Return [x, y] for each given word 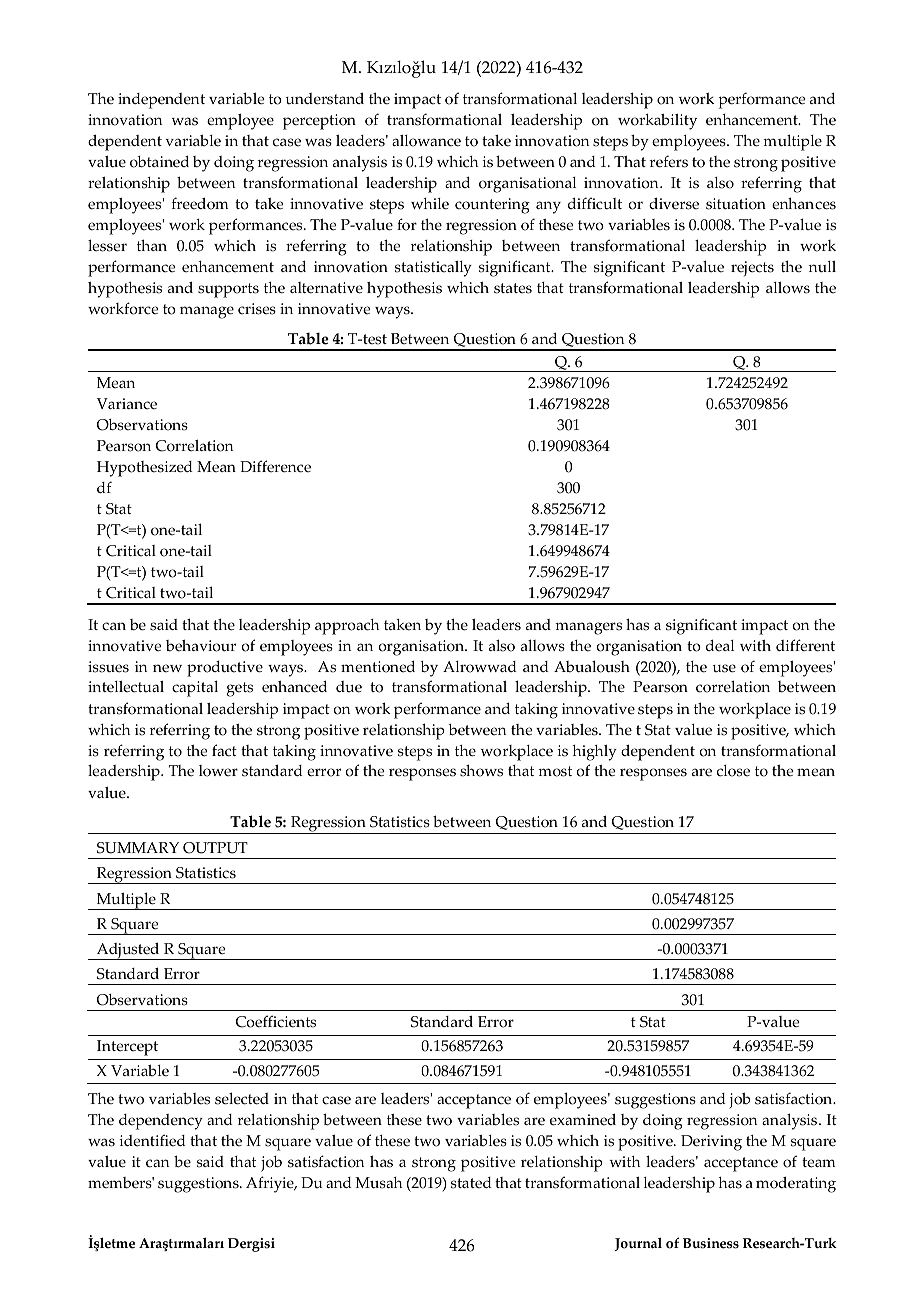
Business [711, 1243]
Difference [275, 466]
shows [481, 770]
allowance [426, 141]
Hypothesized [145, 469]
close [733, 771]
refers [669, 161]
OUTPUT [215, 848]
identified [152, 1140]
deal [720, 645]
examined [583, 1120]
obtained [159, 161]
